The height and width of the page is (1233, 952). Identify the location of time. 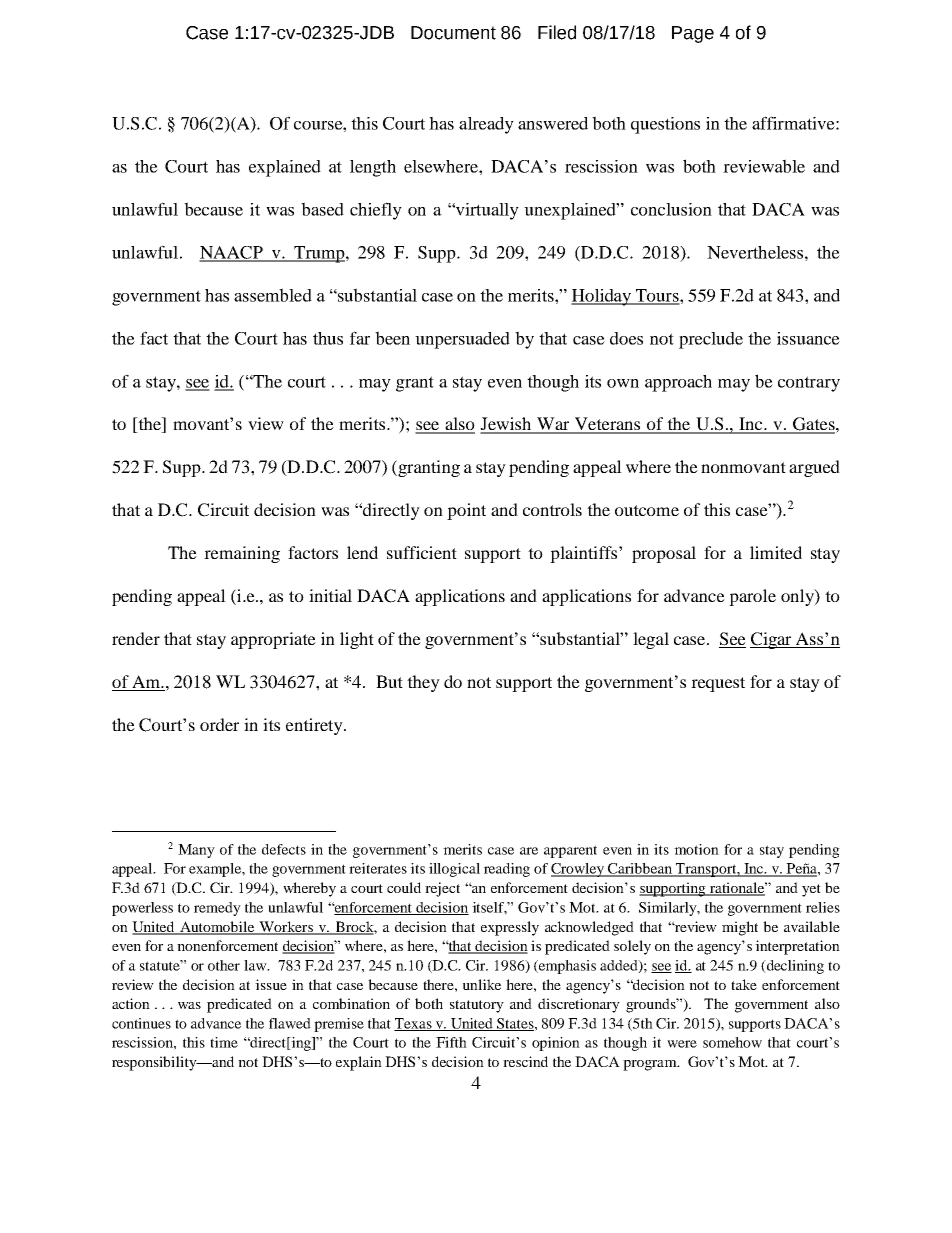
(224, 1042).
